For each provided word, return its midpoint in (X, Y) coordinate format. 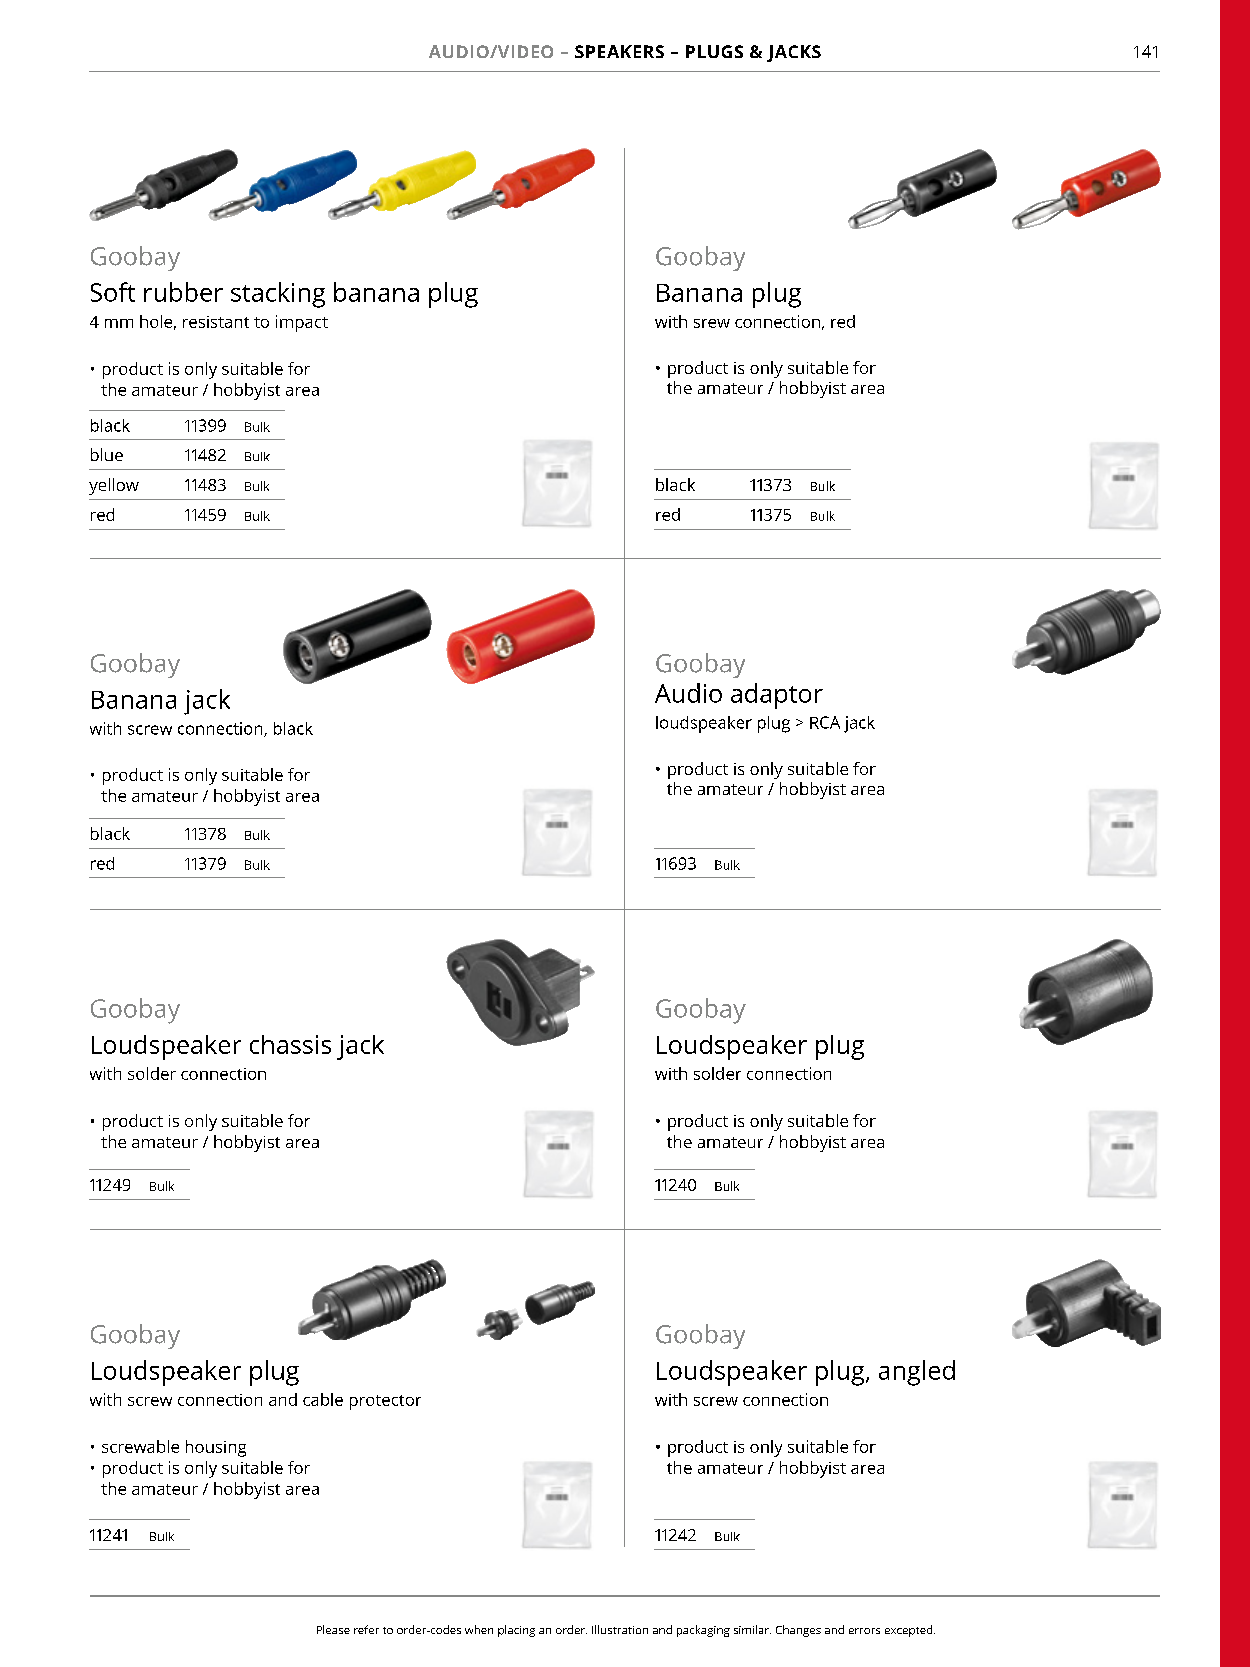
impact (302, 323)
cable (323, 1399)
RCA (825, 722)
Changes (798, 1631)
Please (333, 1629)
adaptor (777, 696)
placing (516, 1631)
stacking (278, 295)
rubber (183, 292)
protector (385, 1402)
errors (864, 1631)
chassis (290, 1044)
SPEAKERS (619, 51)
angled (917, 1373)
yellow (114, 486)
